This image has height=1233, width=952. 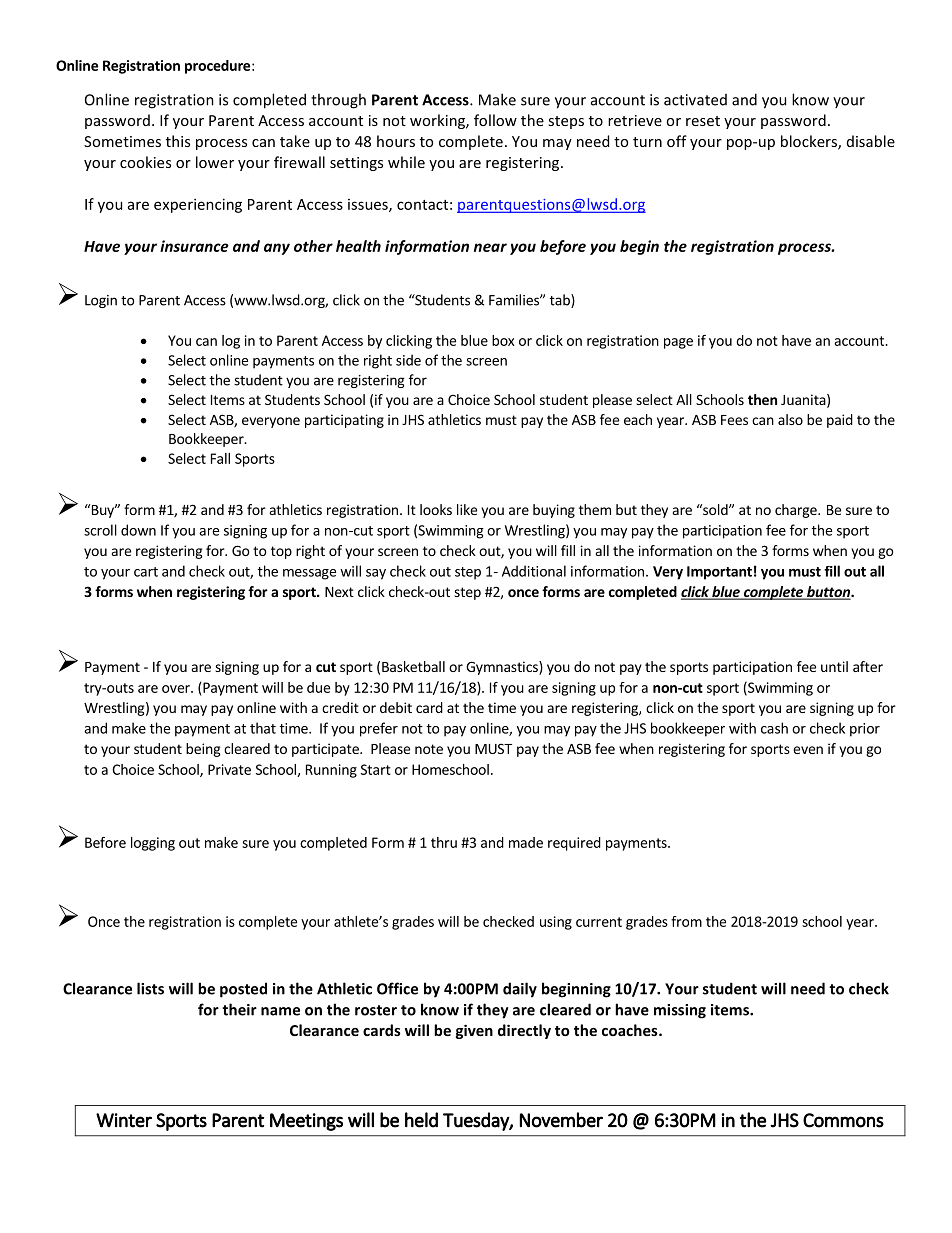 What do you see at coordinates (146, 572) in the image?
I see `cart` at bounding box center [146, 572].
